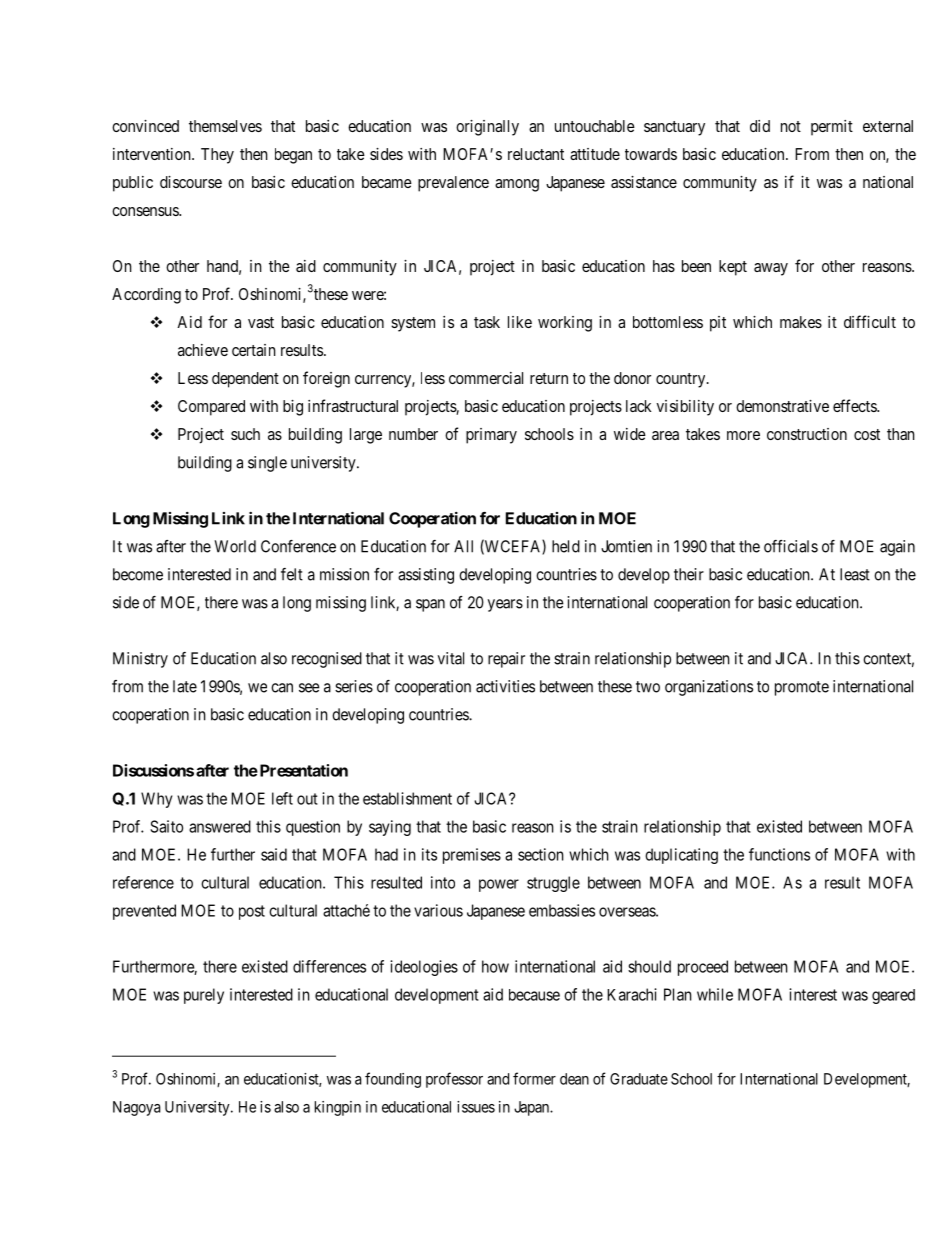 The image size is (952, 1233). Describe the element at coordinates (520, 322) in the screenshot. I see `like` at that location.
